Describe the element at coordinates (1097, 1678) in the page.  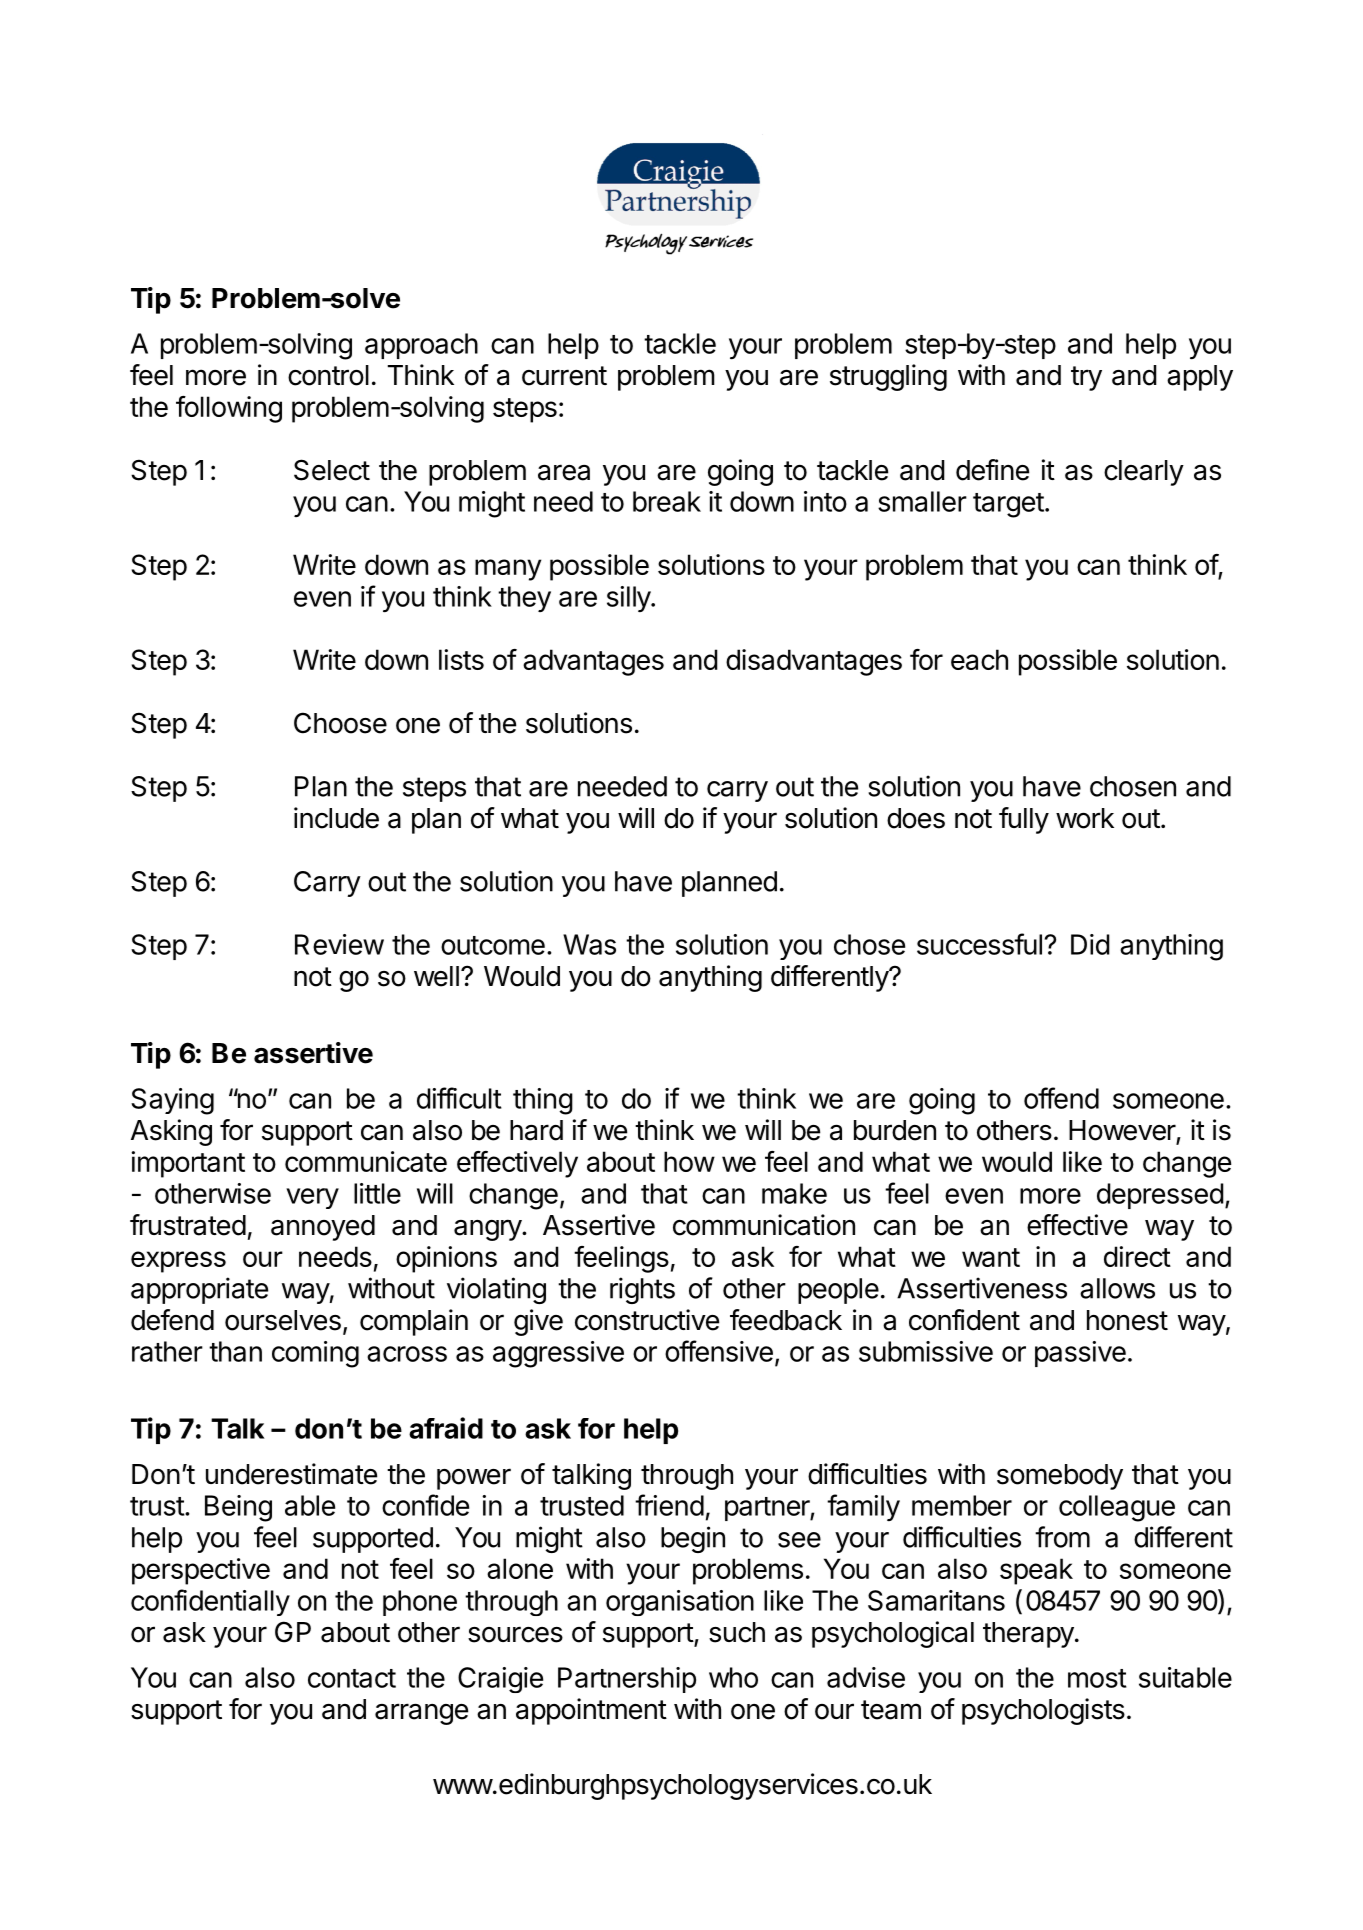
I see `most` at that location.
